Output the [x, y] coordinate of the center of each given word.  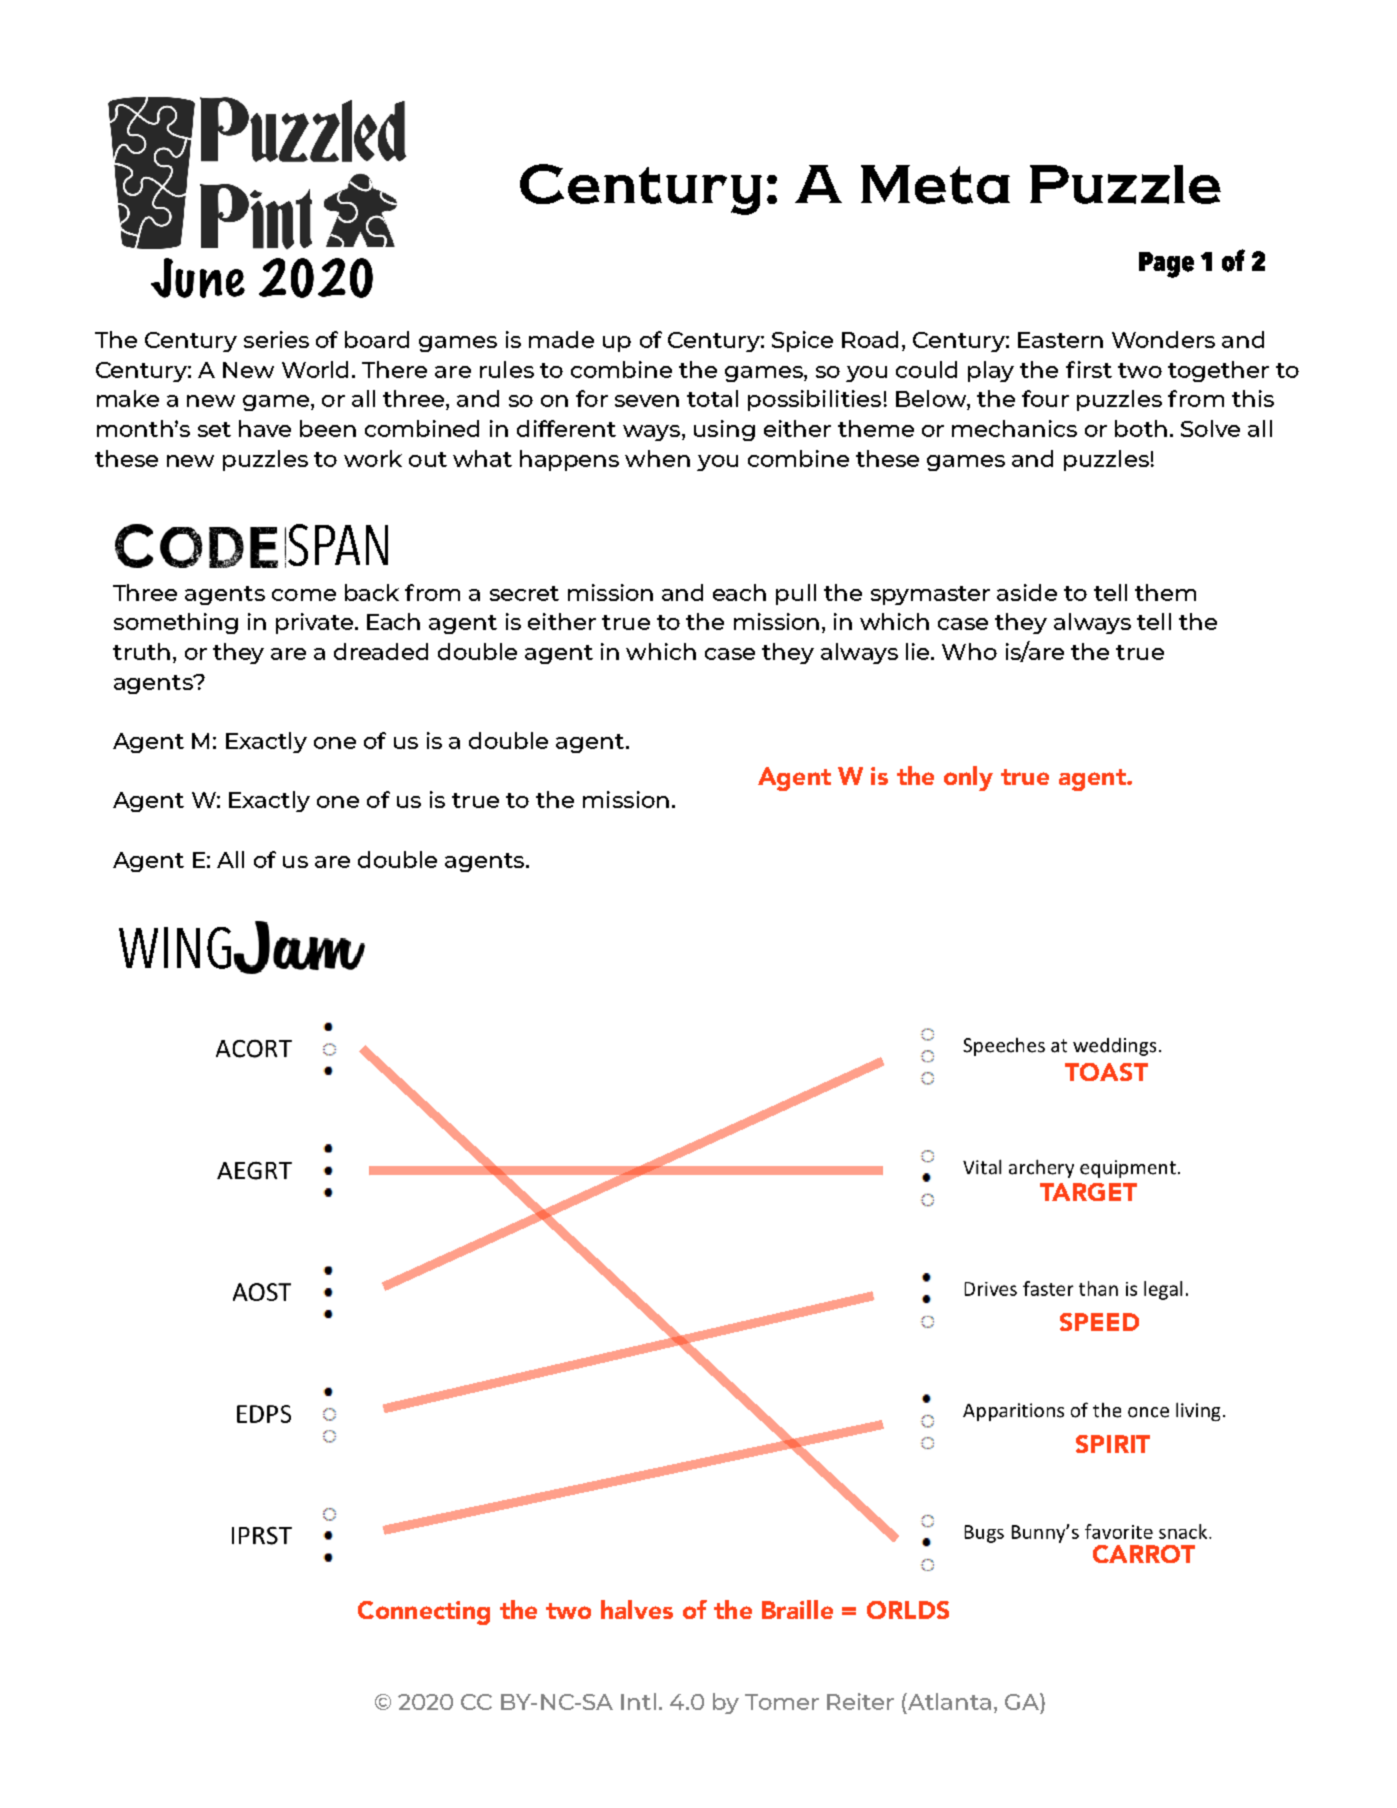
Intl [638, 1701]
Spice [802, 341]
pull [796, 594]
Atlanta [948, 1701]
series [276, 339]
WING [175, 948]
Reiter [860, 1701]
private [316, 623]
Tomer [782, 1702]
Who [969, 651]
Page [1166, 265]
